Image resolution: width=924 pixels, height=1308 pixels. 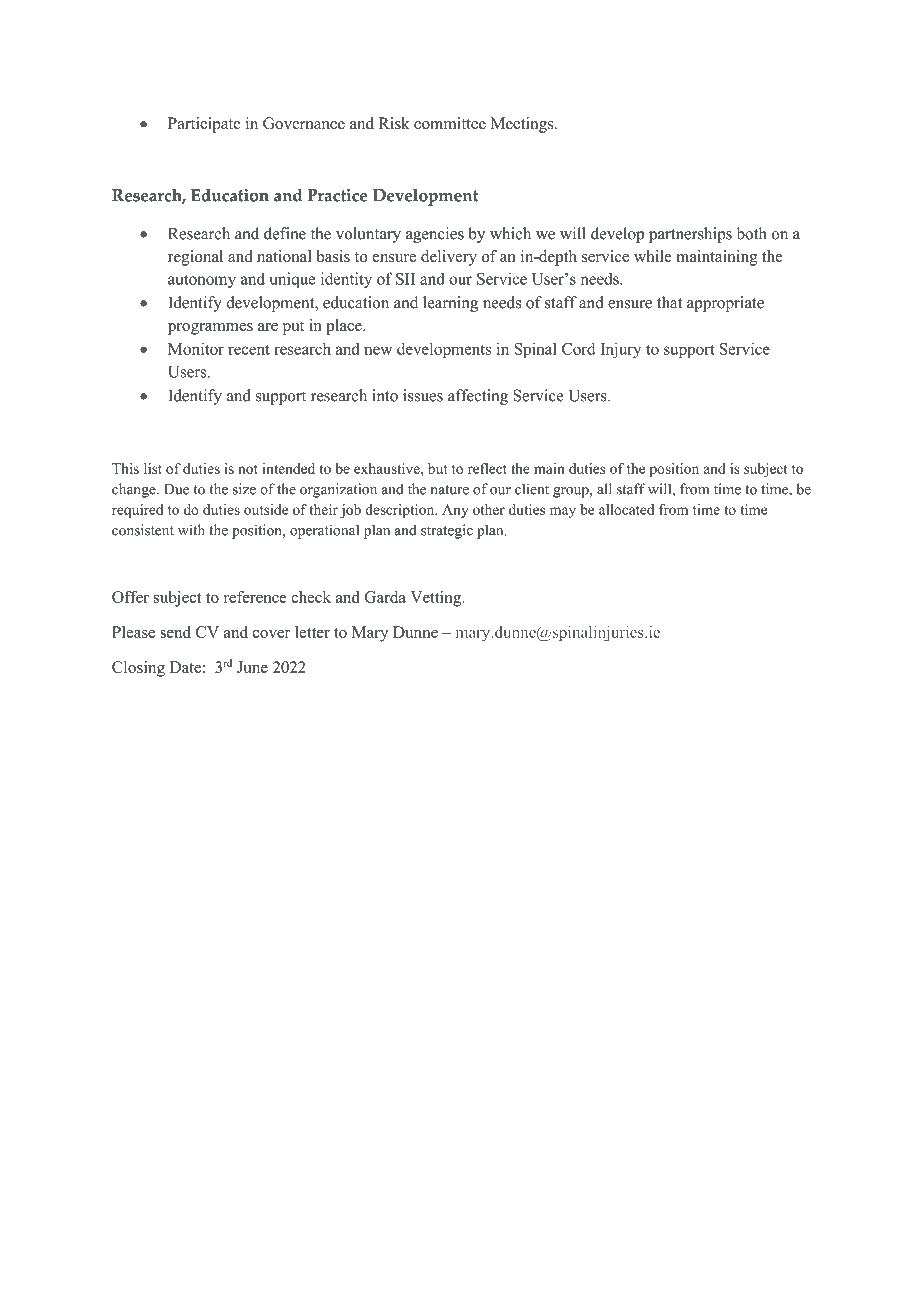 What do you see at coordinates (626, 509) in the page?
I see `allocated` at bounding box center [626, 509].
